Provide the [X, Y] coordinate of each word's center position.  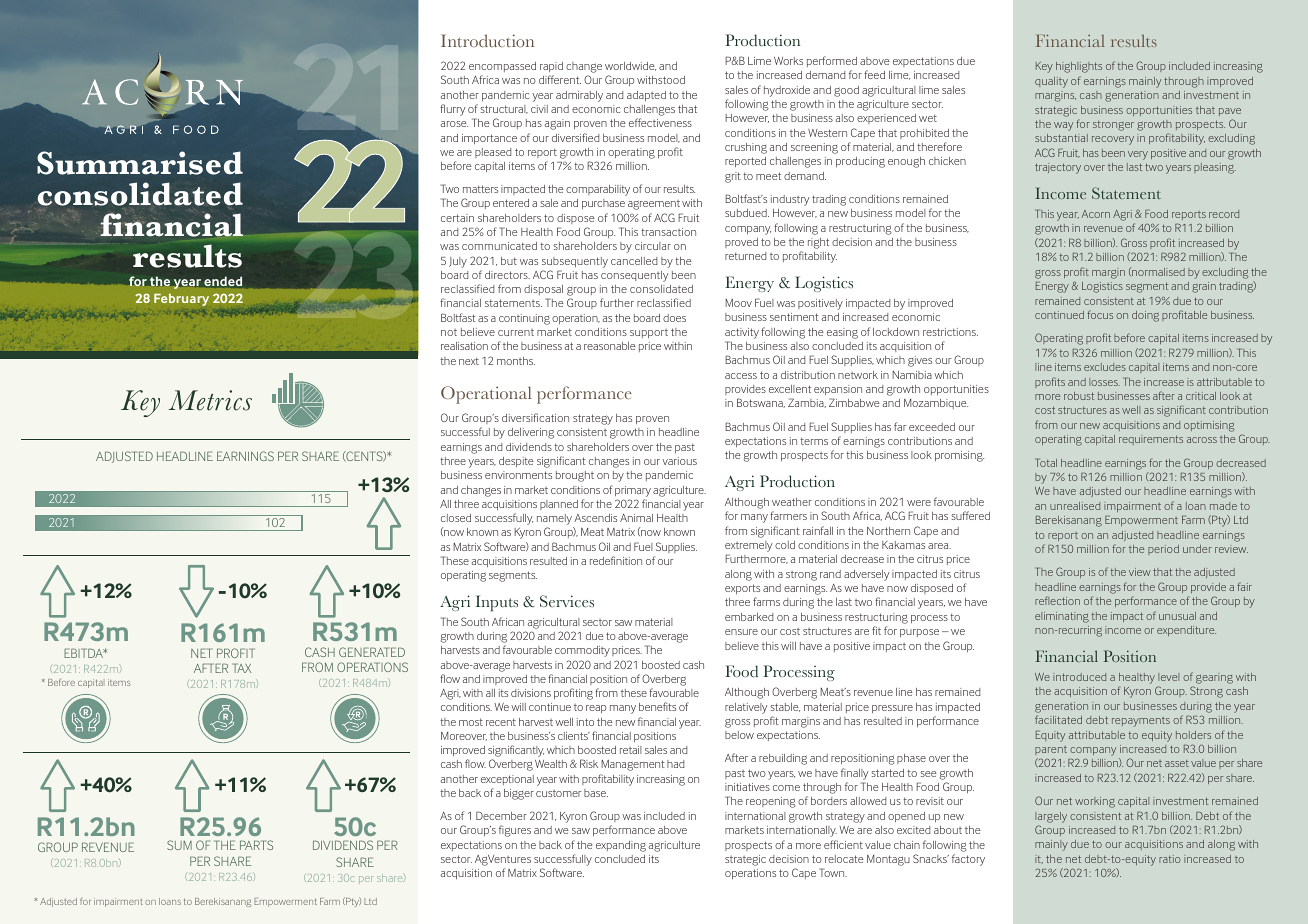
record [1224, 214]
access [741, 376]
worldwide [630, 66]
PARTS [256, 845]
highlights [1079, 67]
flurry [452, 110]
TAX [241, 668]
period [1163, 550]
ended [223, 281]
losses [1104, 382]
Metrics [210, 400]
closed [456, 518]
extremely [748, 546]
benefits [657, 706]
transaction [668, 232]
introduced [1079, 677]
